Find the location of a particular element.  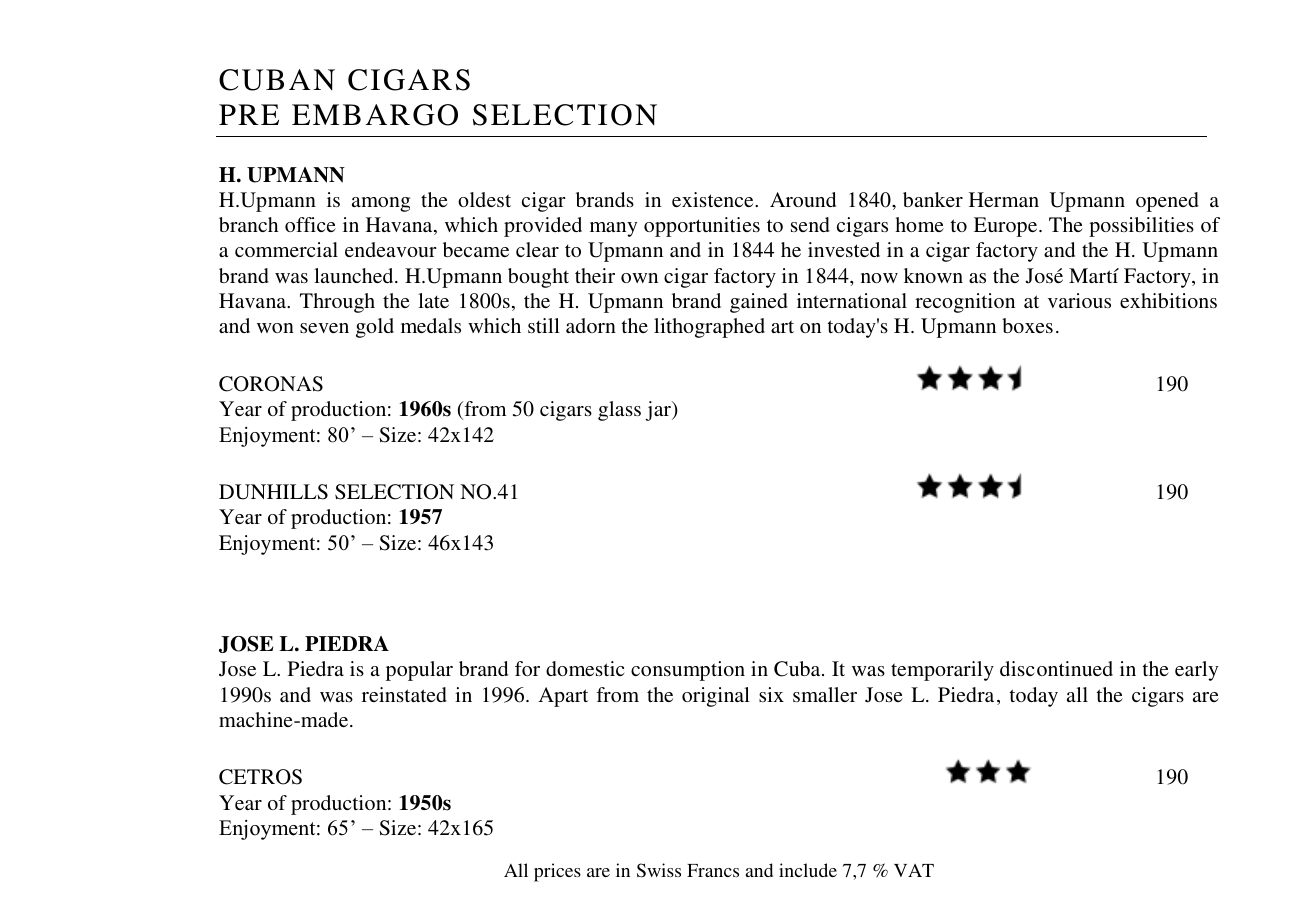

glass is located at coordinates (619, 411).
